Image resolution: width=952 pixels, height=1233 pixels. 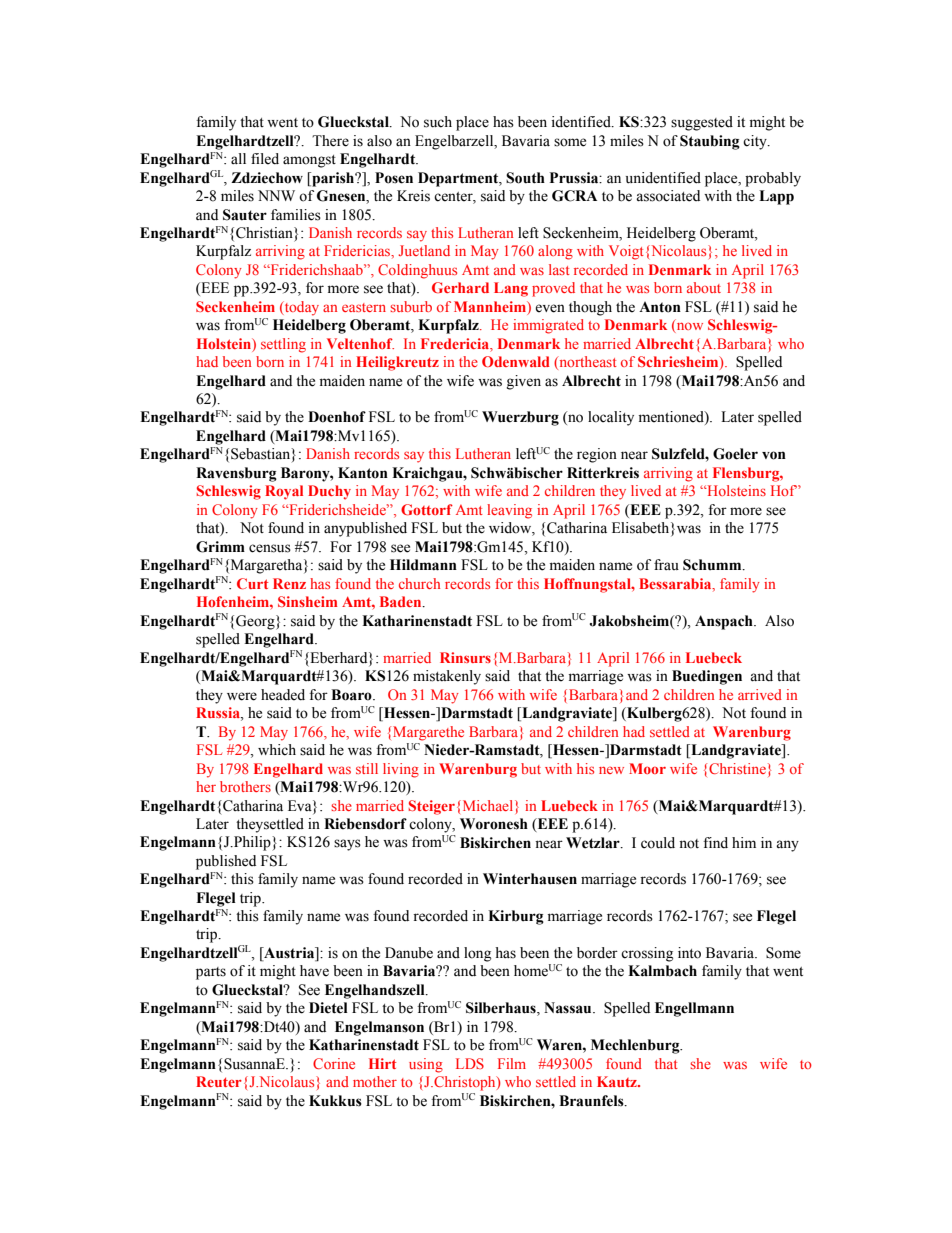 What do you see at coordinates (277, 750) in the screenshot?
I see `which` at bounding box center [277, 750].
